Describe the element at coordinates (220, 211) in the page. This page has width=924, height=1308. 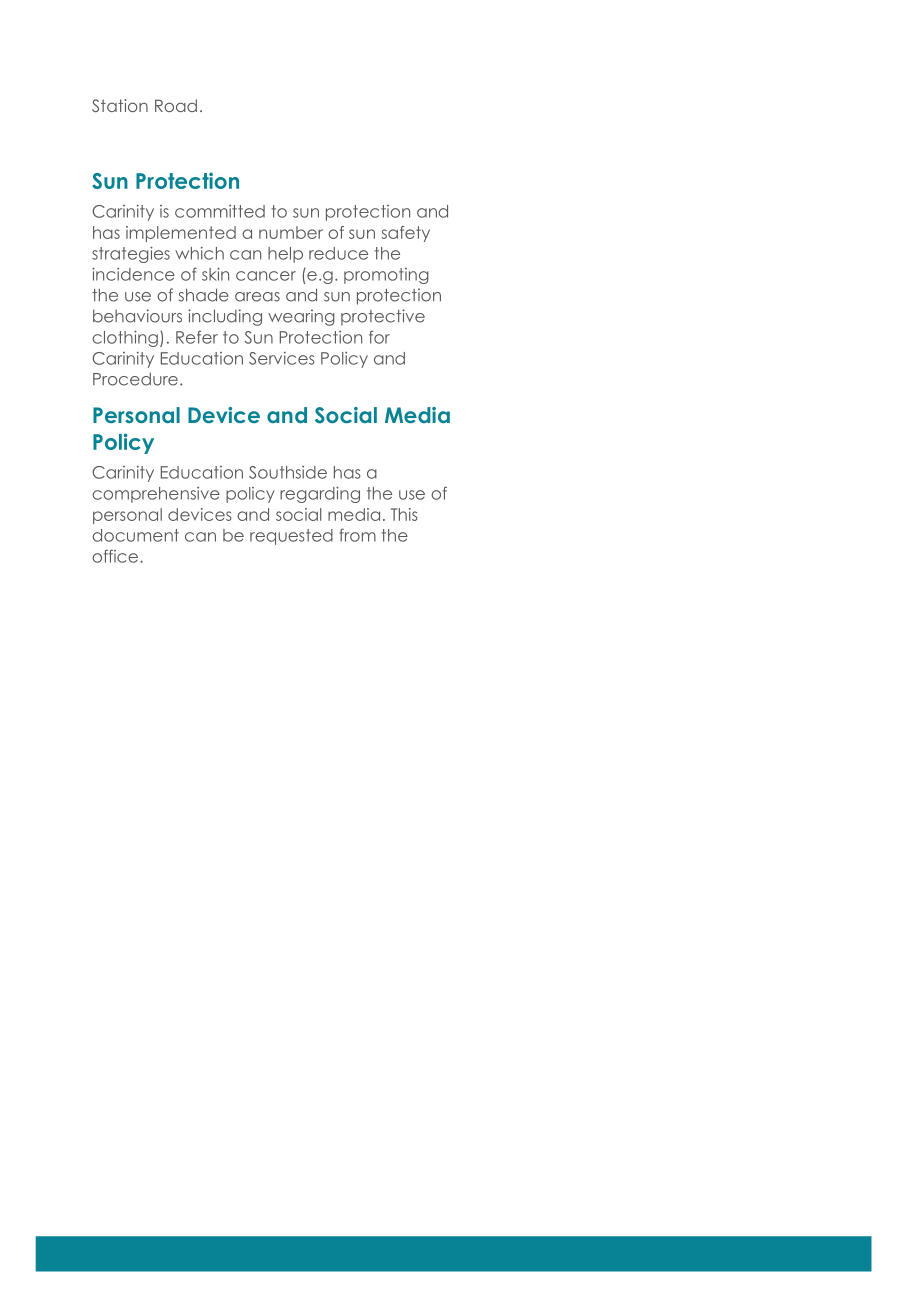
I see `committed` at that location.
